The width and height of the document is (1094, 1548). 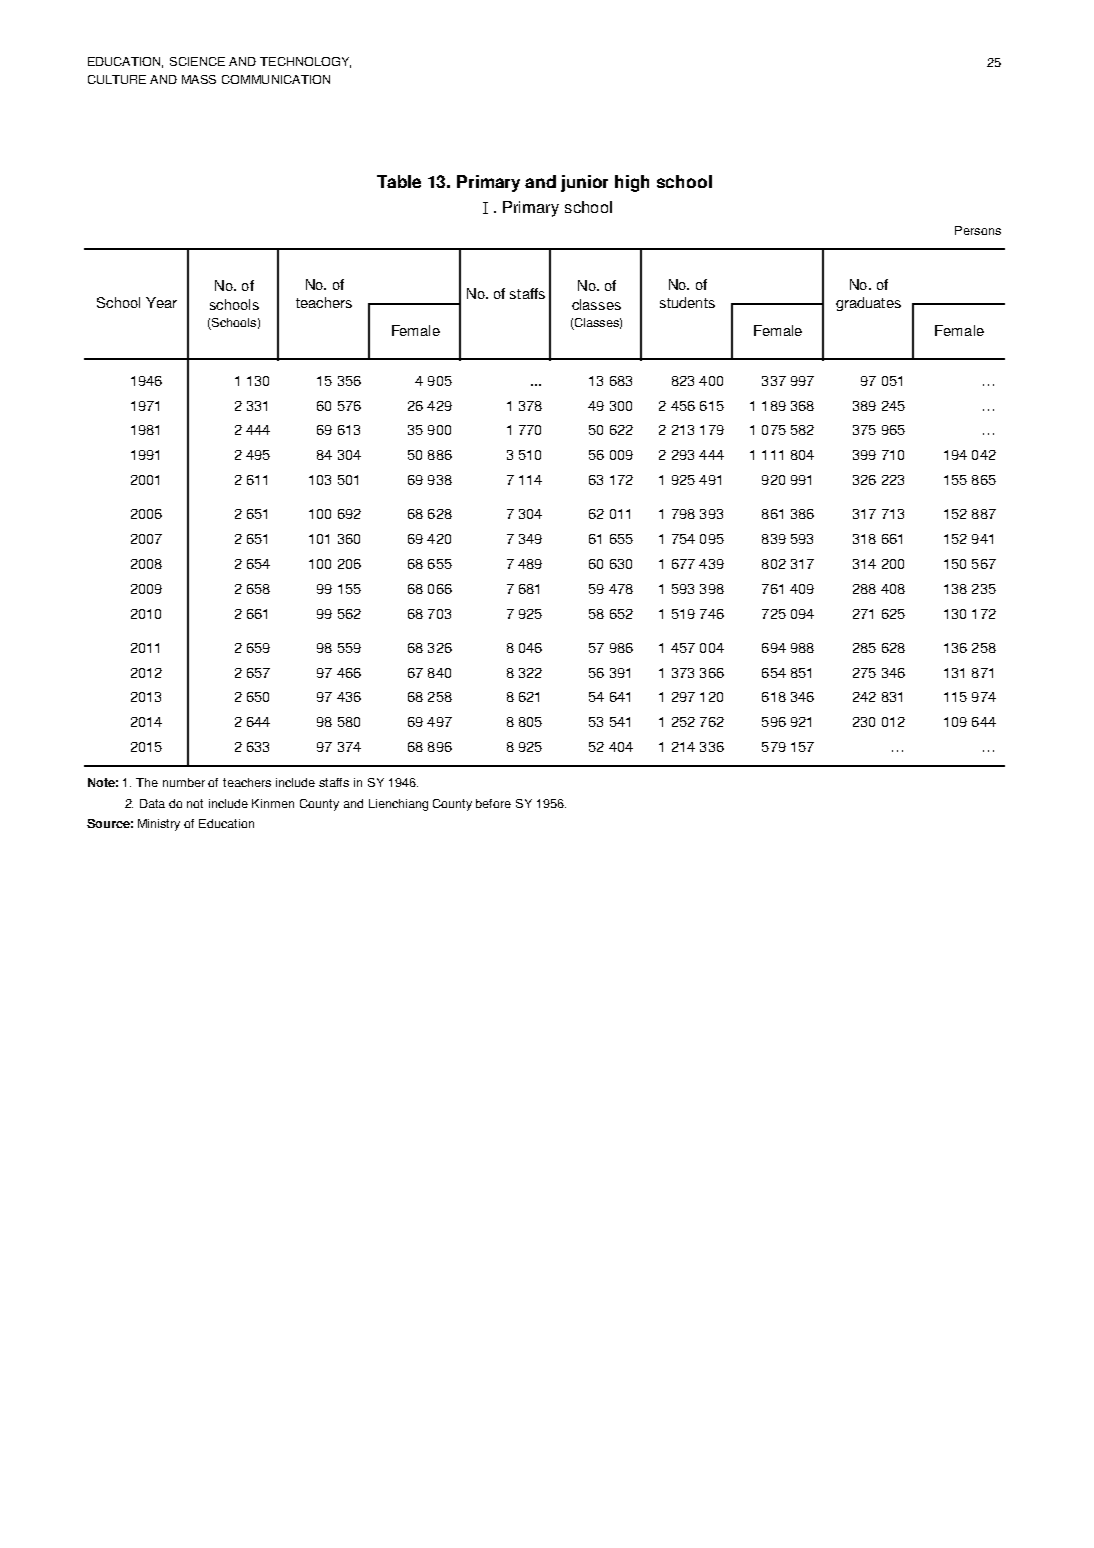 I want to click on Year, so click(x=161, y=302).
